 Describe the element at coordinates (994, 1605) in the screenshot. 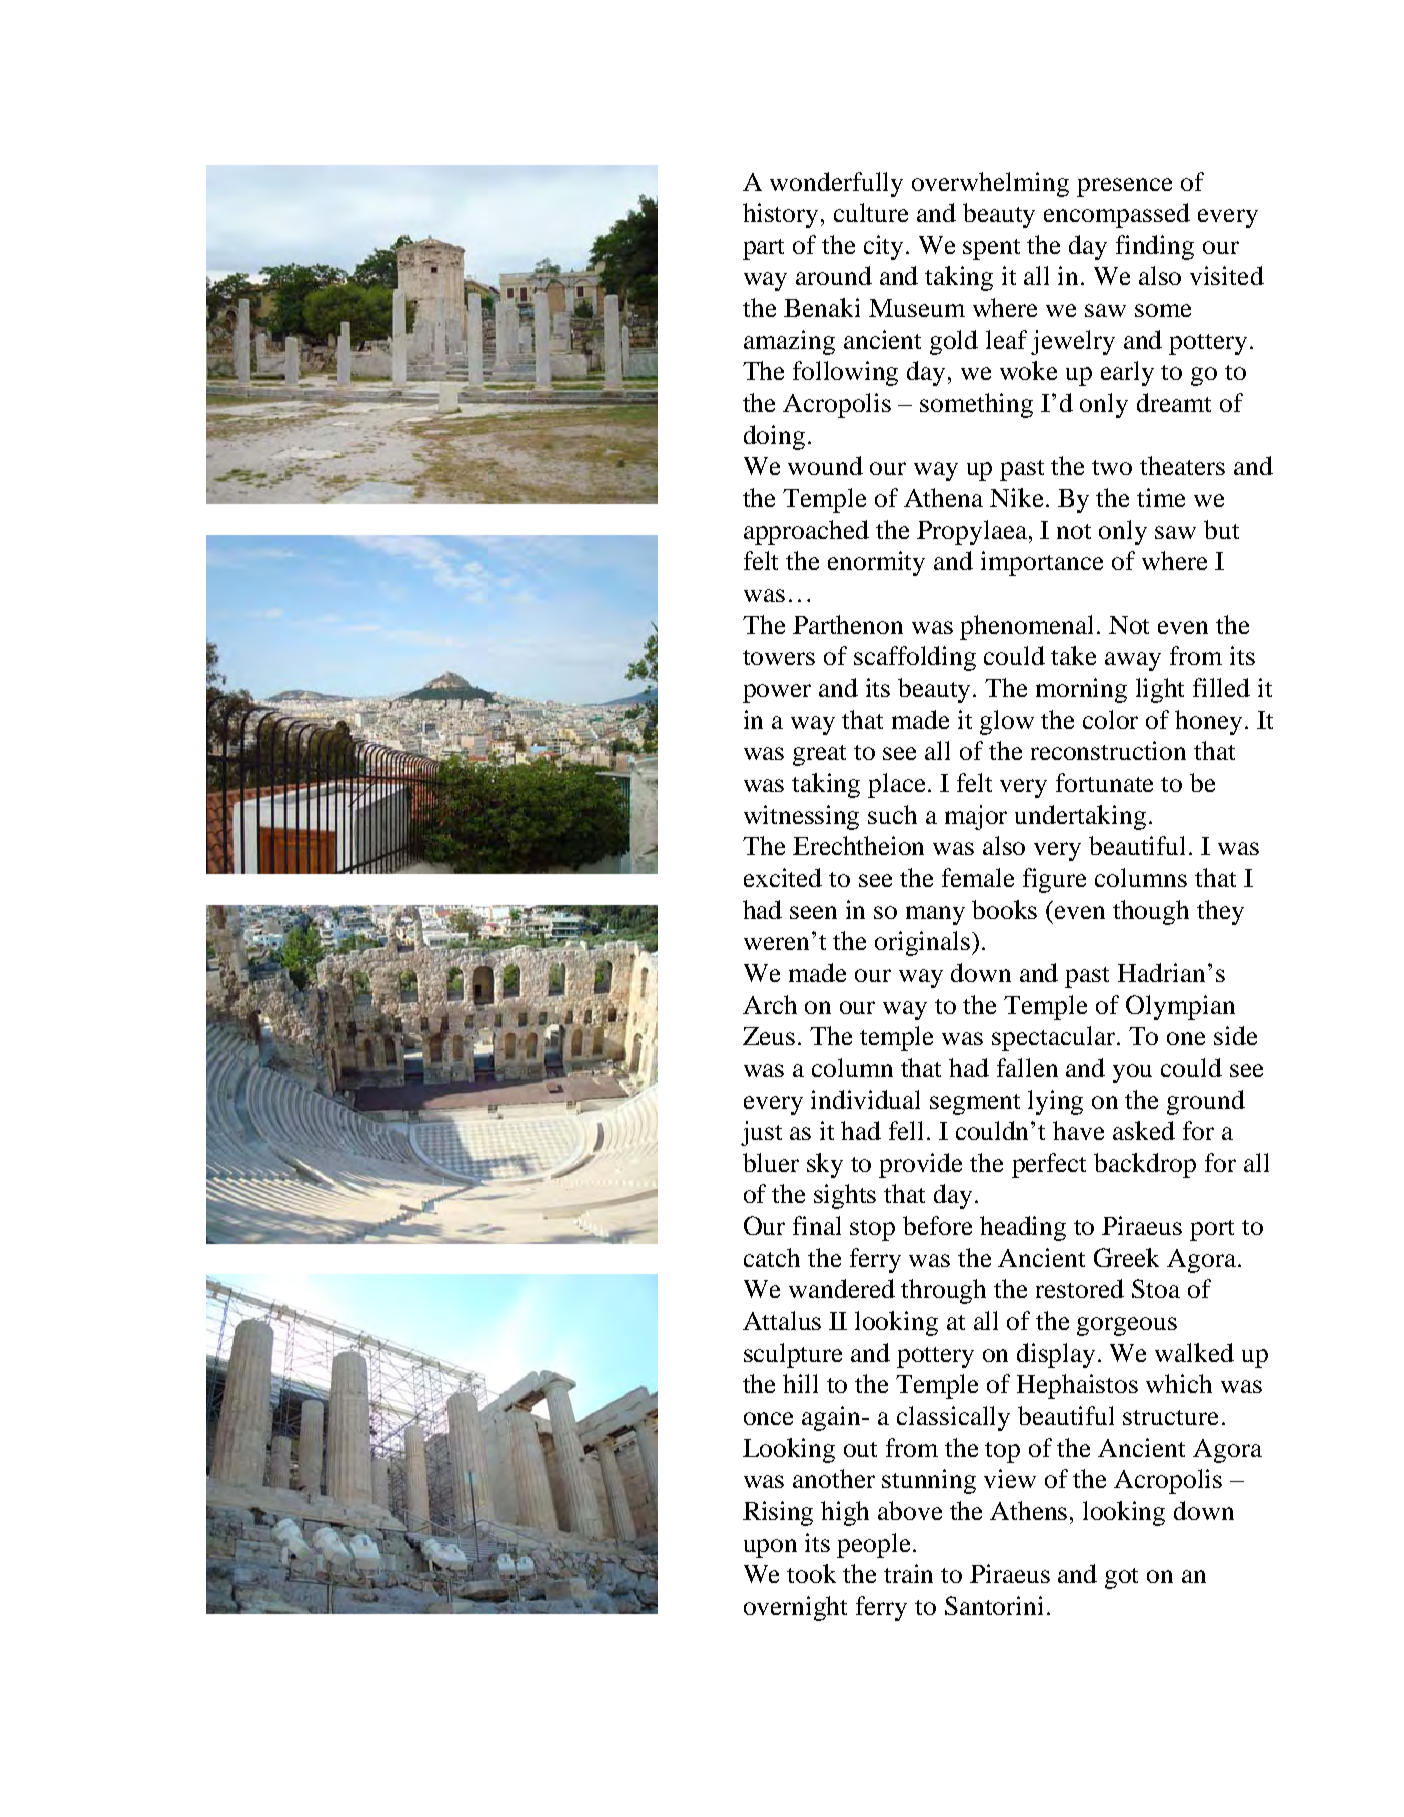

I see `Santorini` at that location.
